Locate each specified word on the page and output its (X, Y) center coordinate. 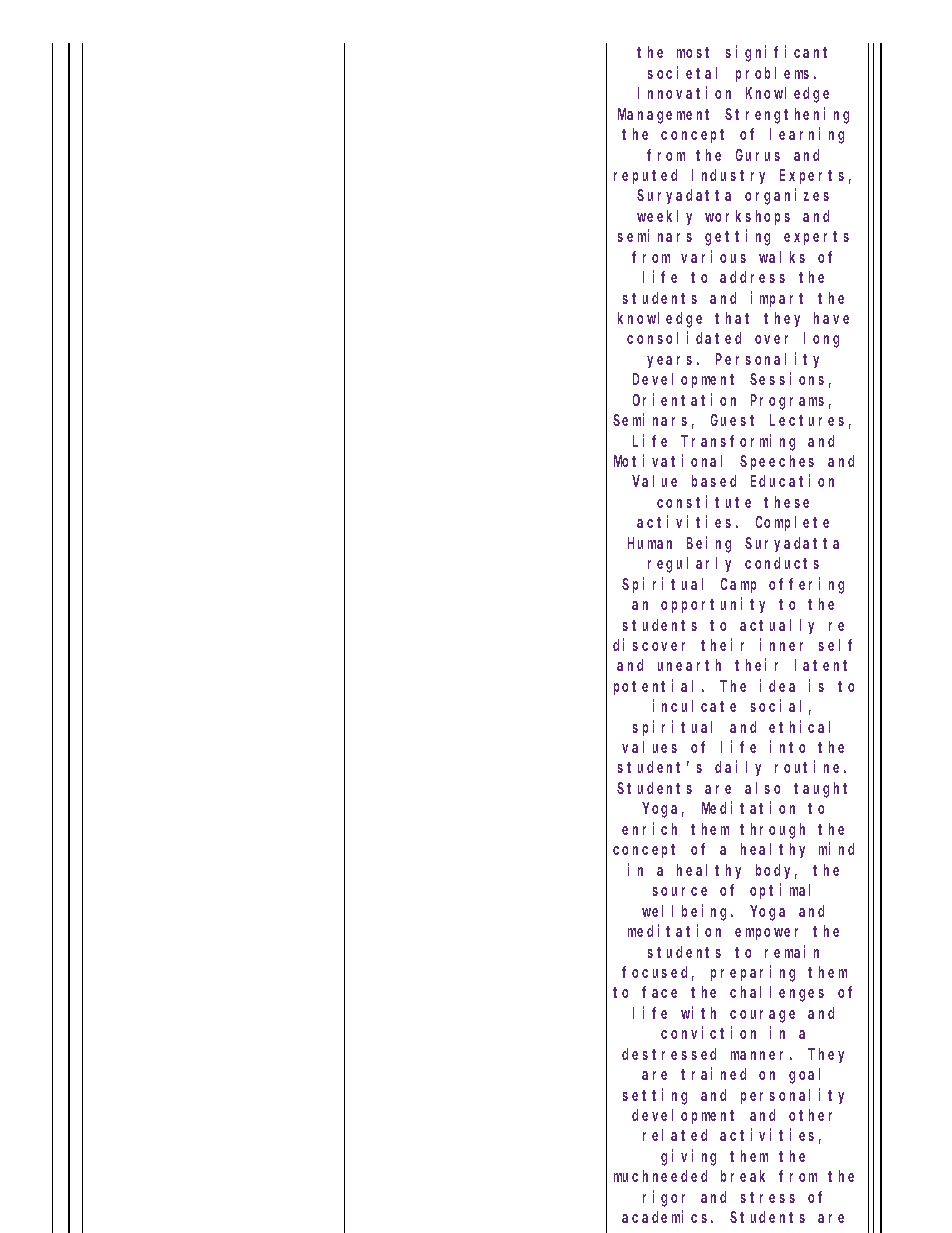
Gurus (758, 155)
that (732, 318)
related (675, 1135)
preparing (753, 973)
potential (653, 687)
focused (658, 973)
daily (738, 768)
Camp (738, 585)
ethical (799, 726)
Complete (792, 523)
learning (807, 135)
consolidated (684, 338)
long (821, 340)
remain (792, 951)
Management (663, 116)
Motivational (668, 460)
